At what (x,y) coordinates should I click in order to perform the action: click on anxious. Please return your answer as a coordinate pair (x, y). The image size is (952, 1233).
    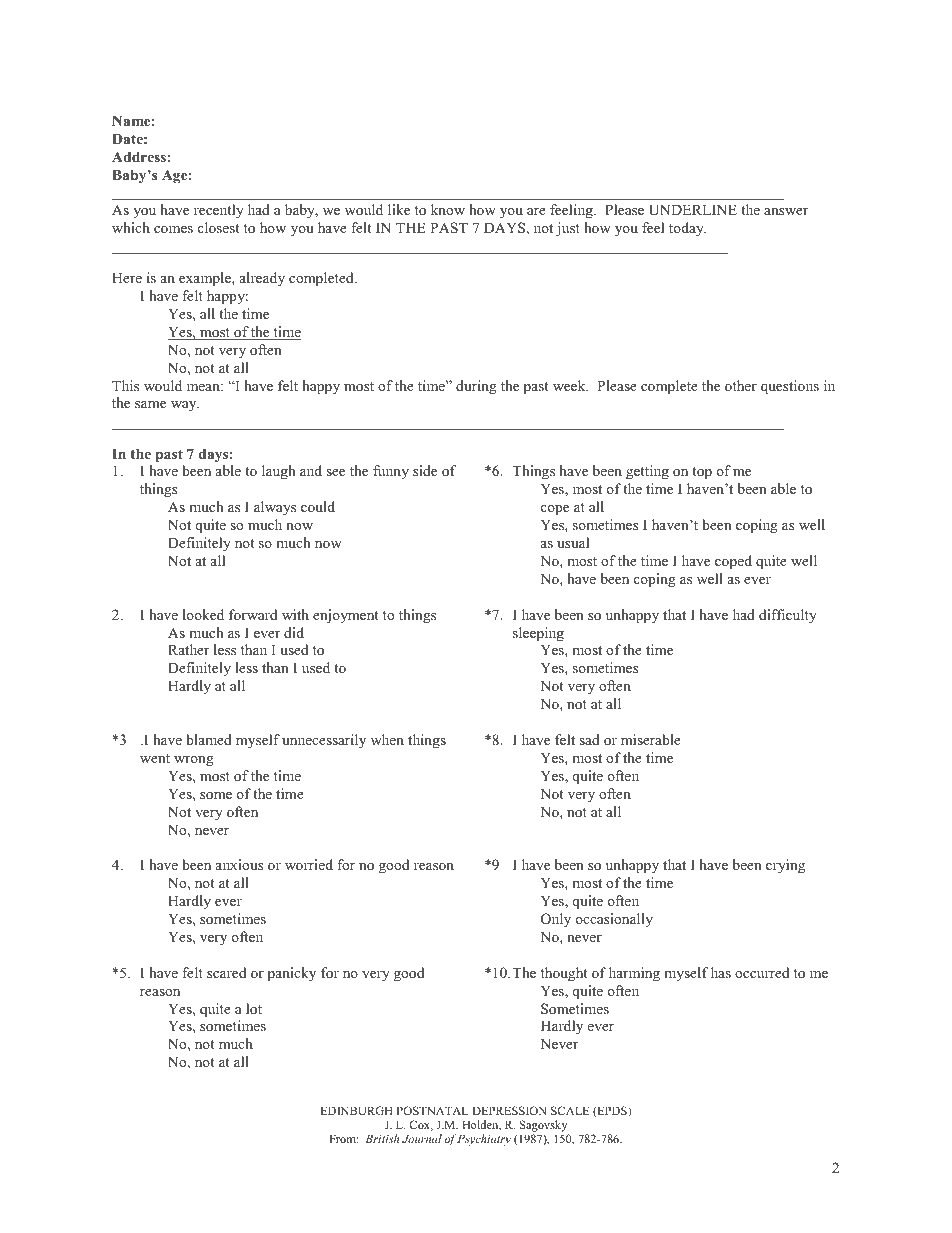
    Looking at the image, I should click on (239, 864).
